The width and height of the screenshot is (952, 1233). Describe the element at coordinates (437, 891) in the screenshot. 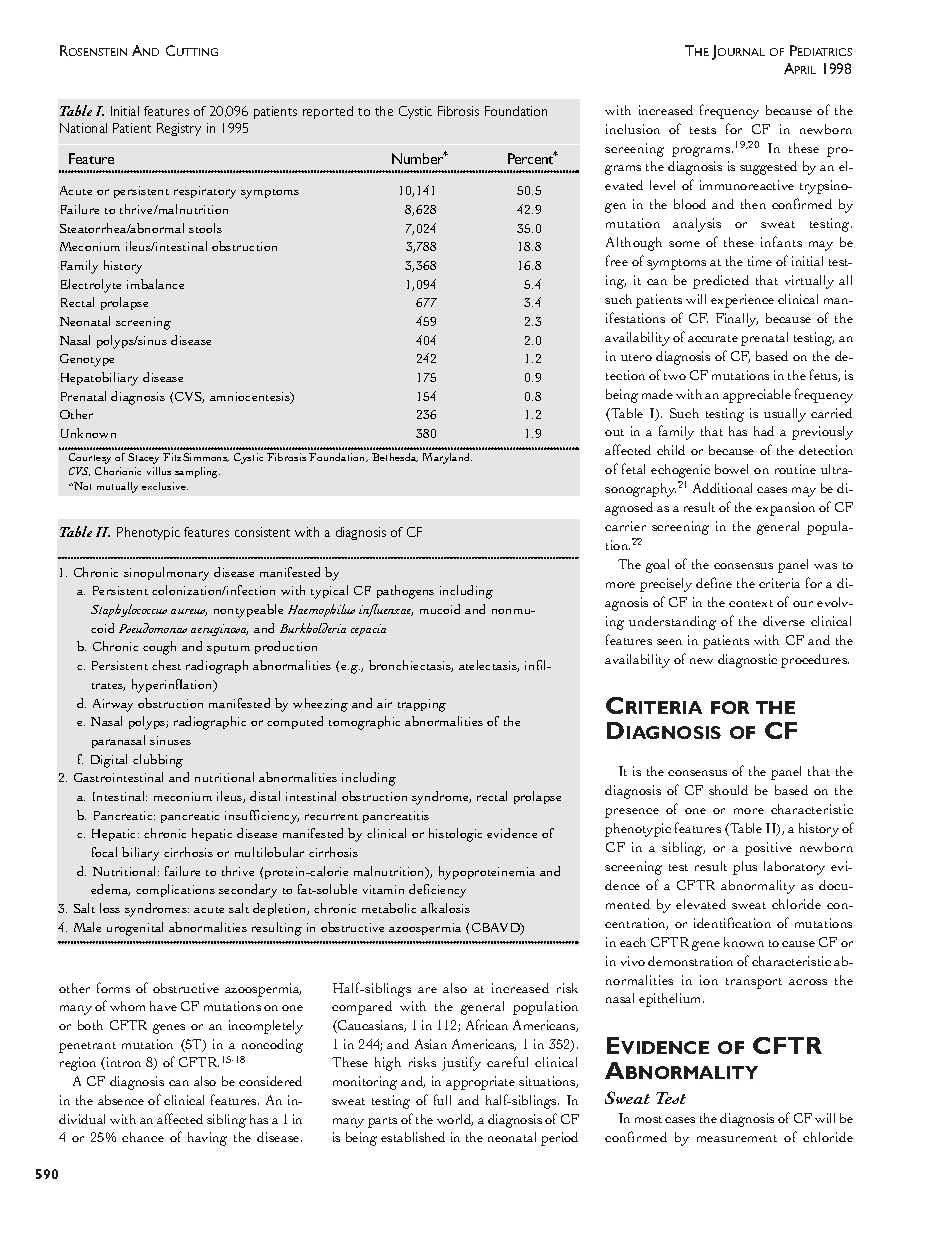

I see `deficiency` at that location.
